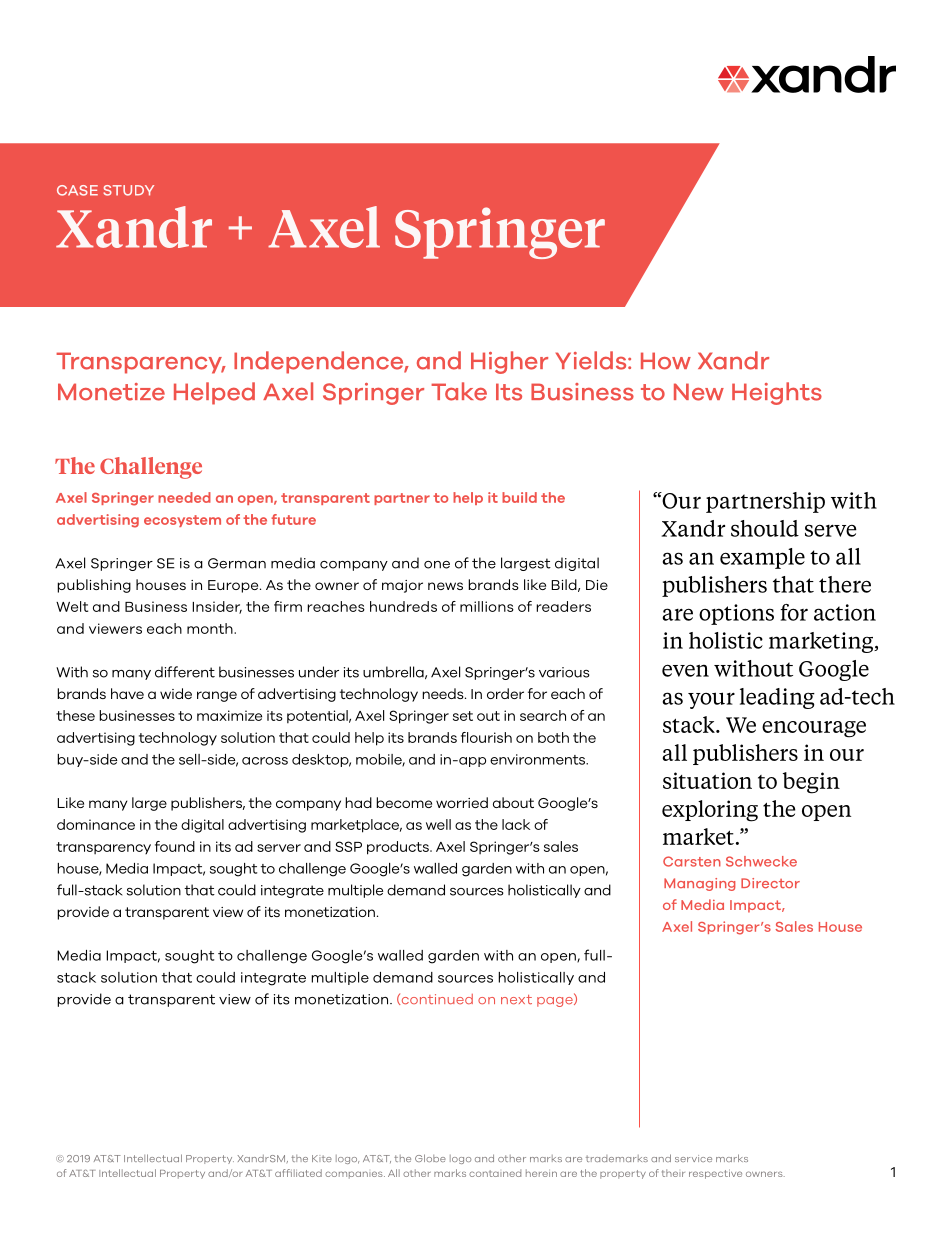 Image resolution: width=952 pixels, height=1233 pixels. What do you see at coordinates (509, 362) in the page?
I see `Higher` at bounding box center [509, 362].
